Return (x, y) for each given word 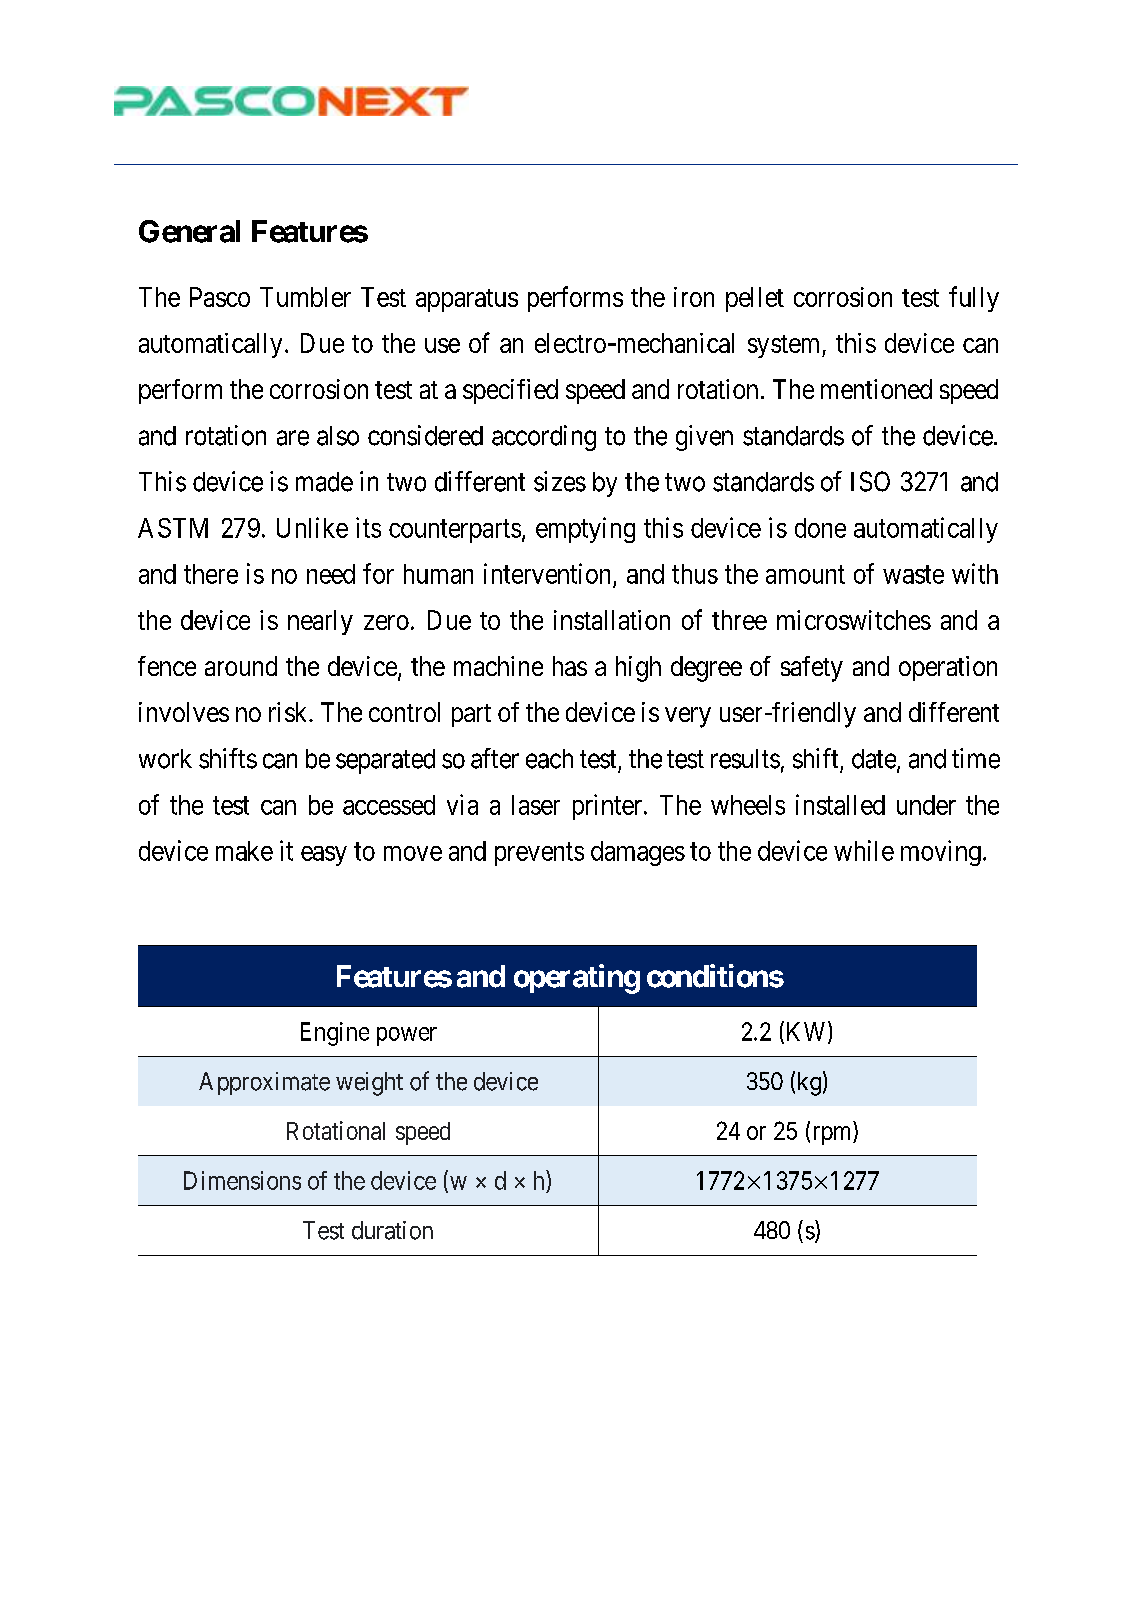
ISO (870, 481)
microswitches (854, 620)
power (407, 1036)
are (293, 438)
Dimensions (242, 1180)
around (241, 666)
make (244, 851)
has (570, 666)
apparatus (467, 300)
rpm (834, 1135)
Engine (335, 1034)
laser (536, 805)
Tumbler (305, 297)
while (864, 850)
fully (974, 299)
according (544, 438)
